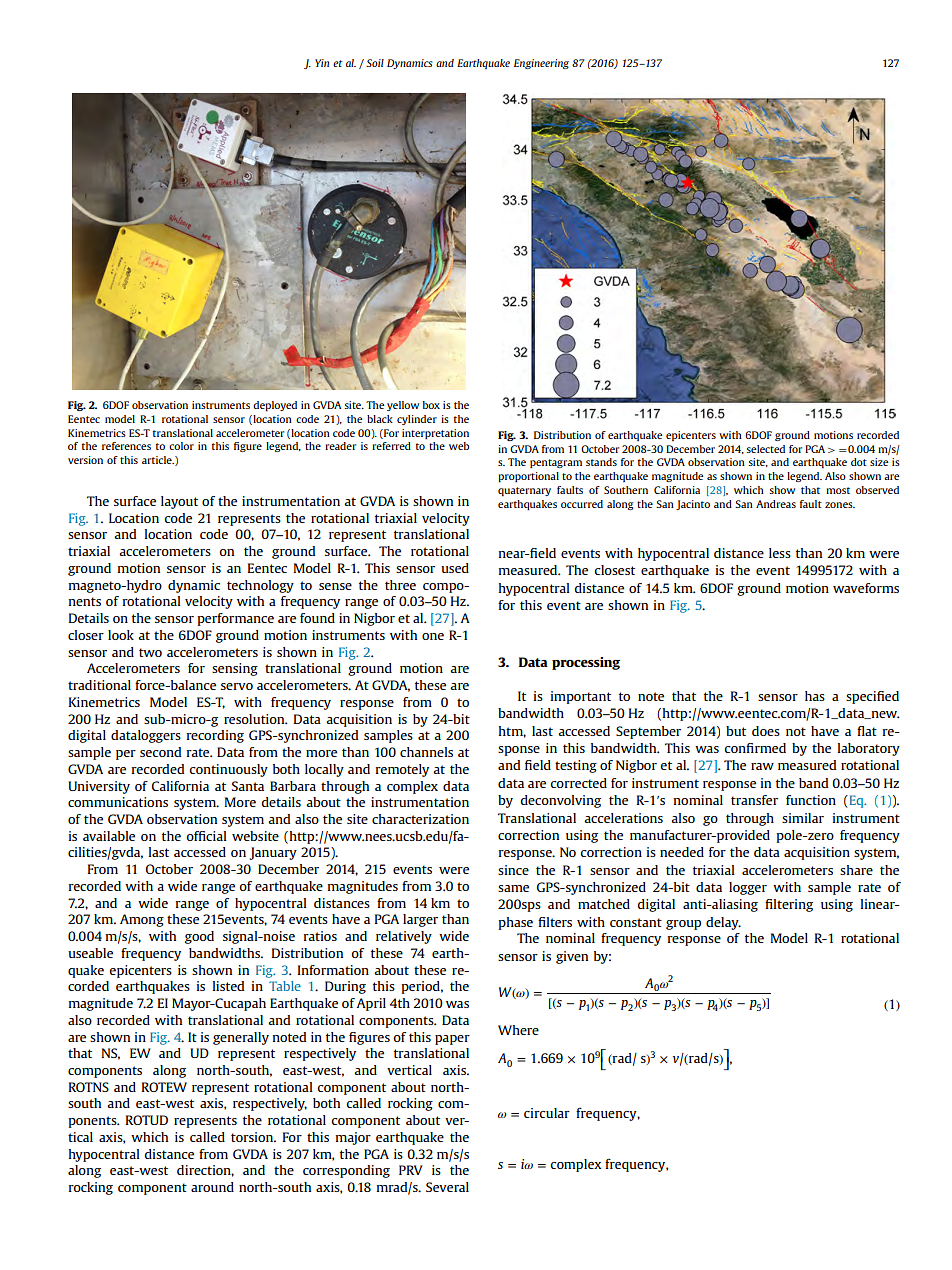 Image resolution: width=952 pixels, height=1270 pixels. I want to click on interpretation, so click(435, 434).
